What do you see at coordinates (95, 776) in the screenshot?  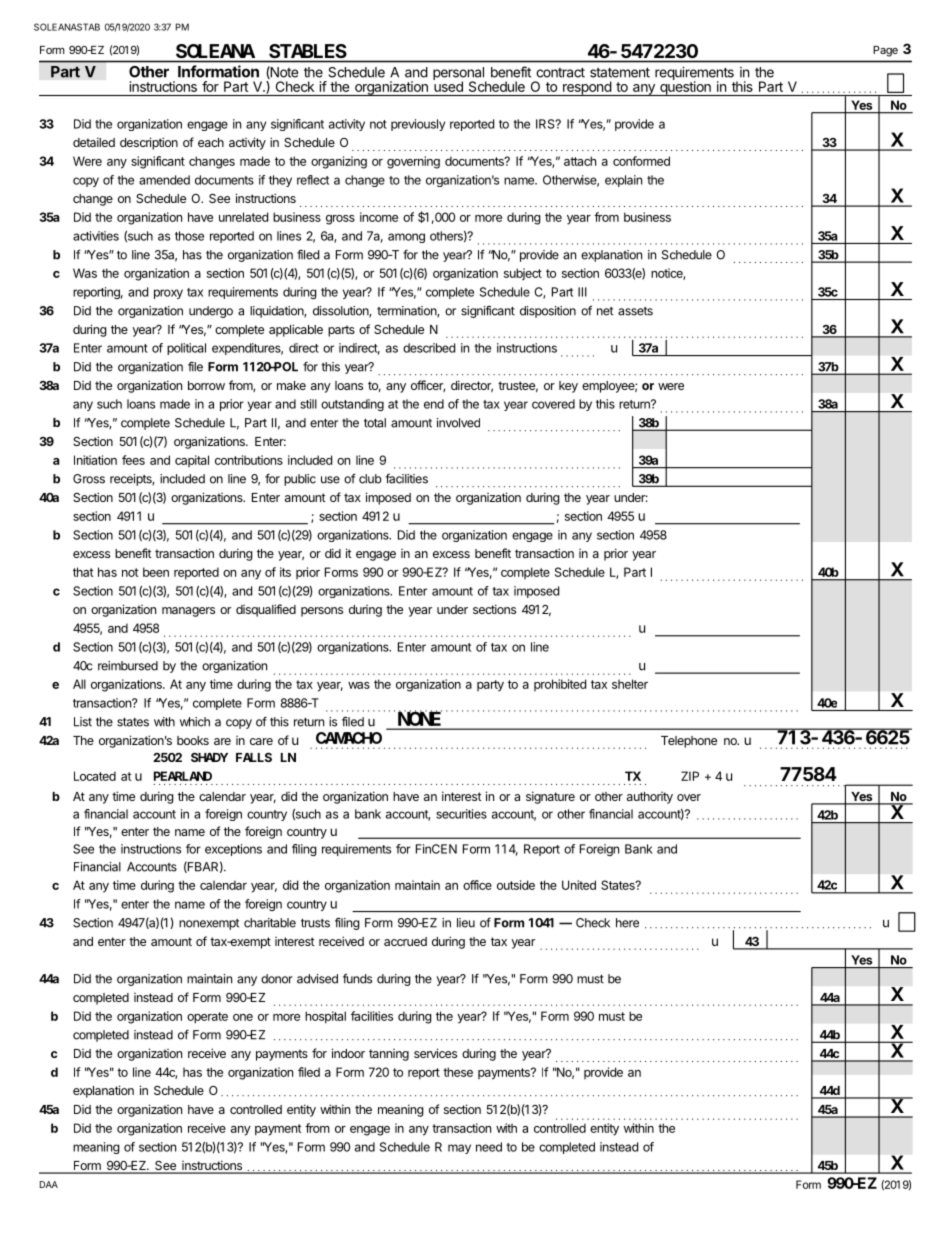 I see `Located` at bounding box center [95, 776].
